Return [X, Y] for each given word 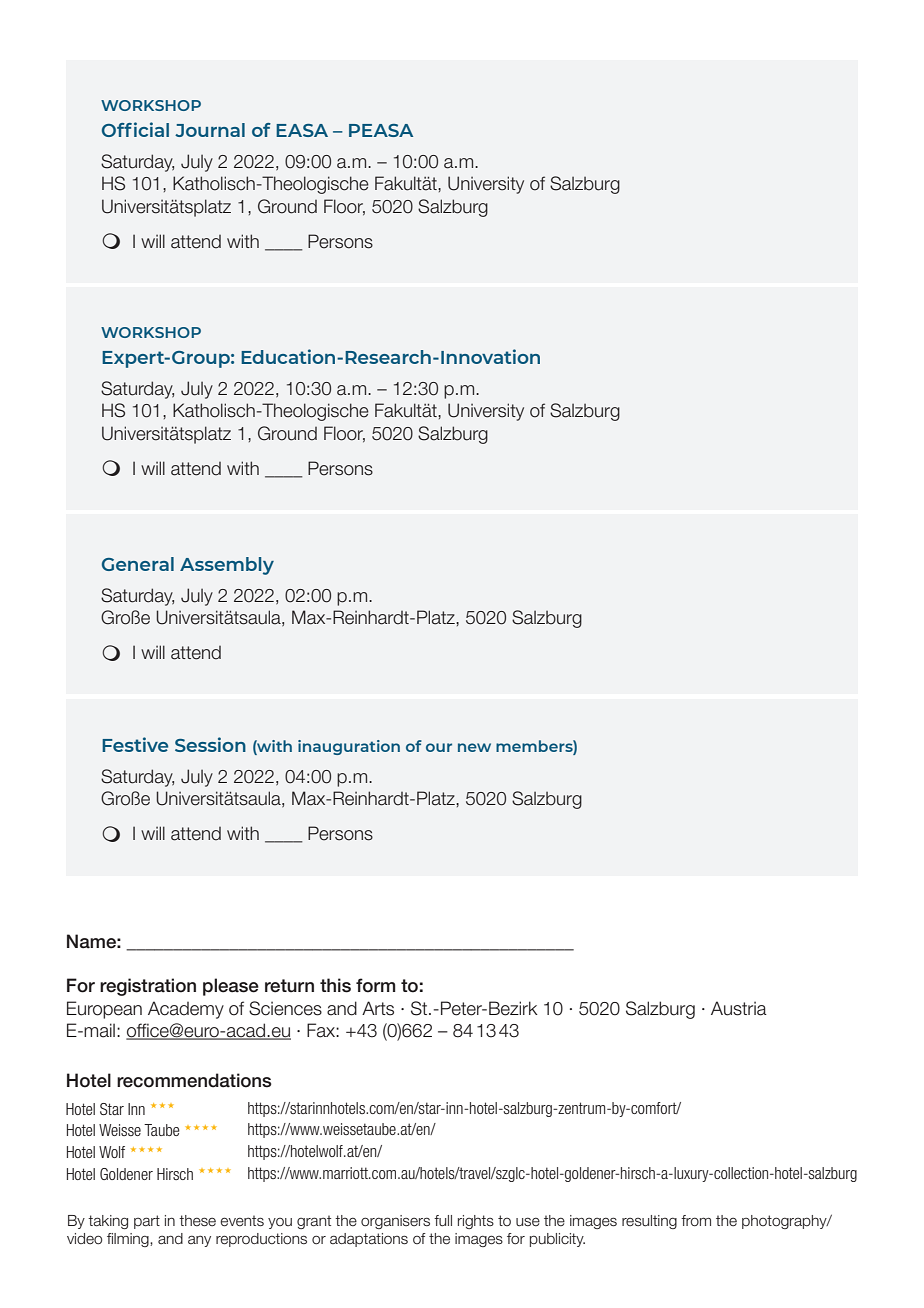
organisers [395, 1222]
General [138, 564]
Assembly [227, 566]
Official [135, 129]
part [147, 1222]
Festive [135, 744]
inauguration [349, 747]
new [474, 747]
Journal [210, 130]
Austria [739, 1008]
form [375, 985]
